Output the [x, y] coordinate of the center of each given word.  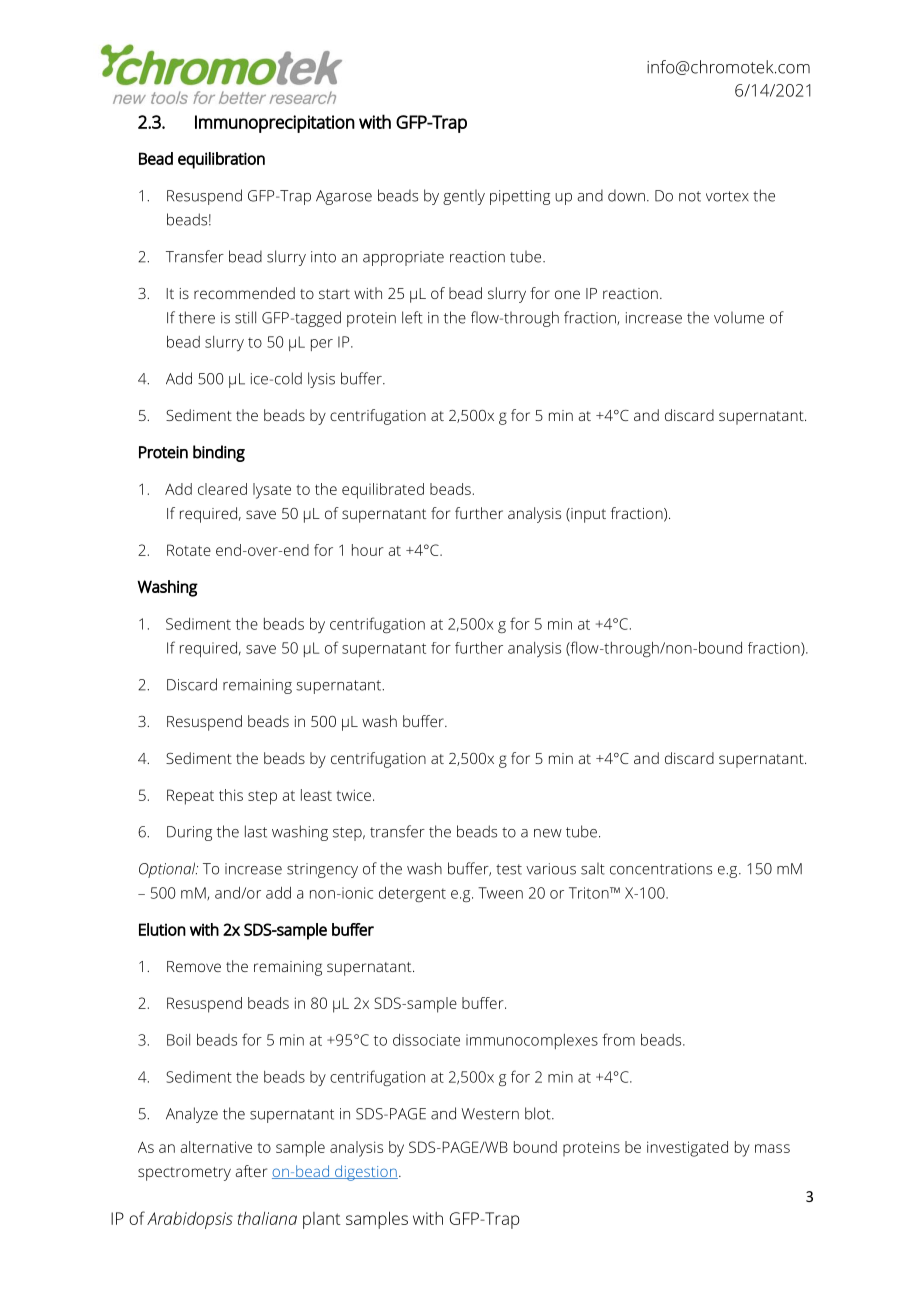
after [251, 1171]
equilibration [221, 160]
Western [490, 1114]
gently [464, 197]
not [690, 196]
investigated [687, 1149]
